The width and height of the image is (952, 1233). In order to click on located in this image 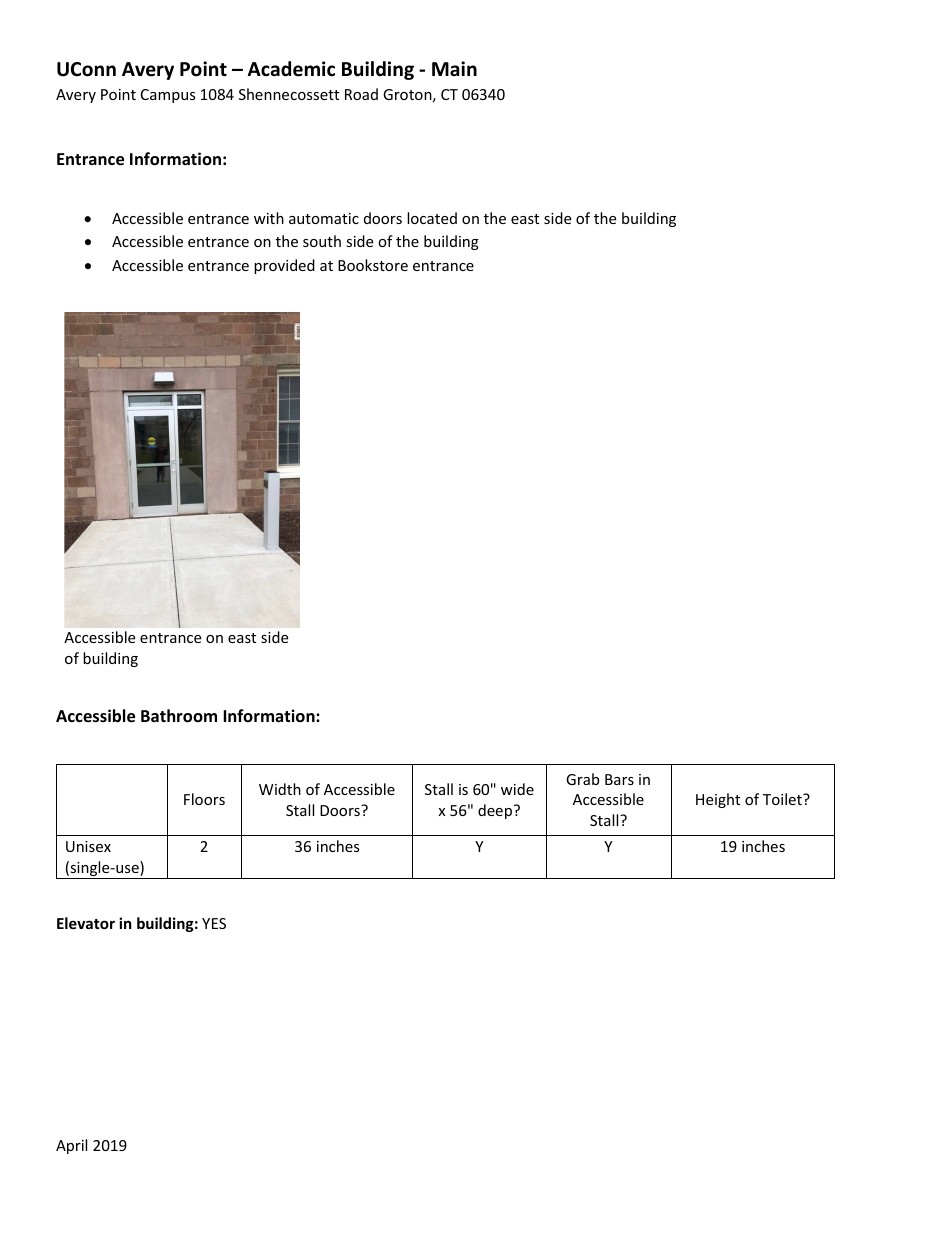, I will do `click(432, 218)`.
